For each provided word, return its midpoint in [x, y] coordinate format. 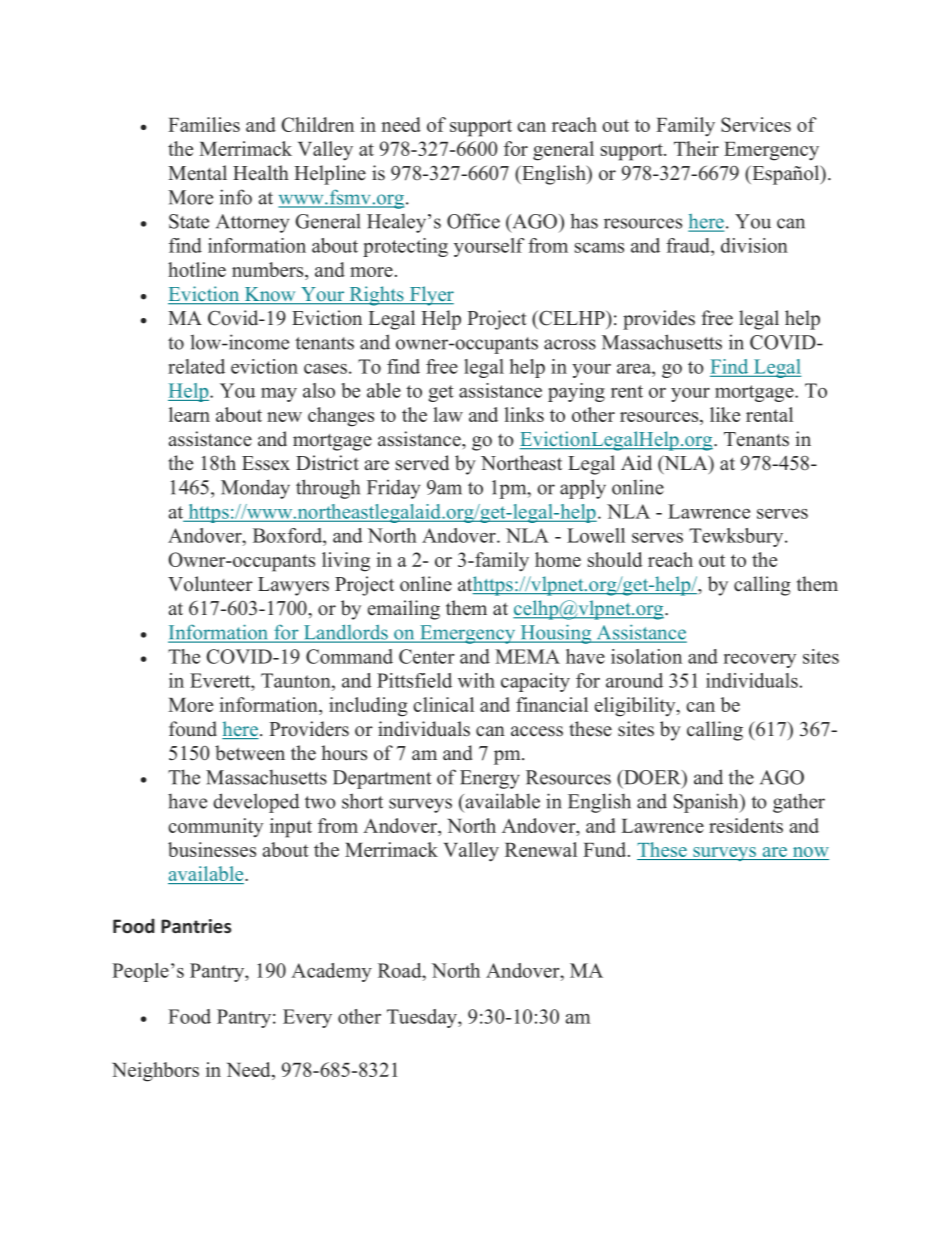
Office [473, 221]
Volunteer [210, 584]
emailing [404, 610]
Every [307, 1018]
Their [696, 148]
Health [261, 173]
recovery [760, 661]
